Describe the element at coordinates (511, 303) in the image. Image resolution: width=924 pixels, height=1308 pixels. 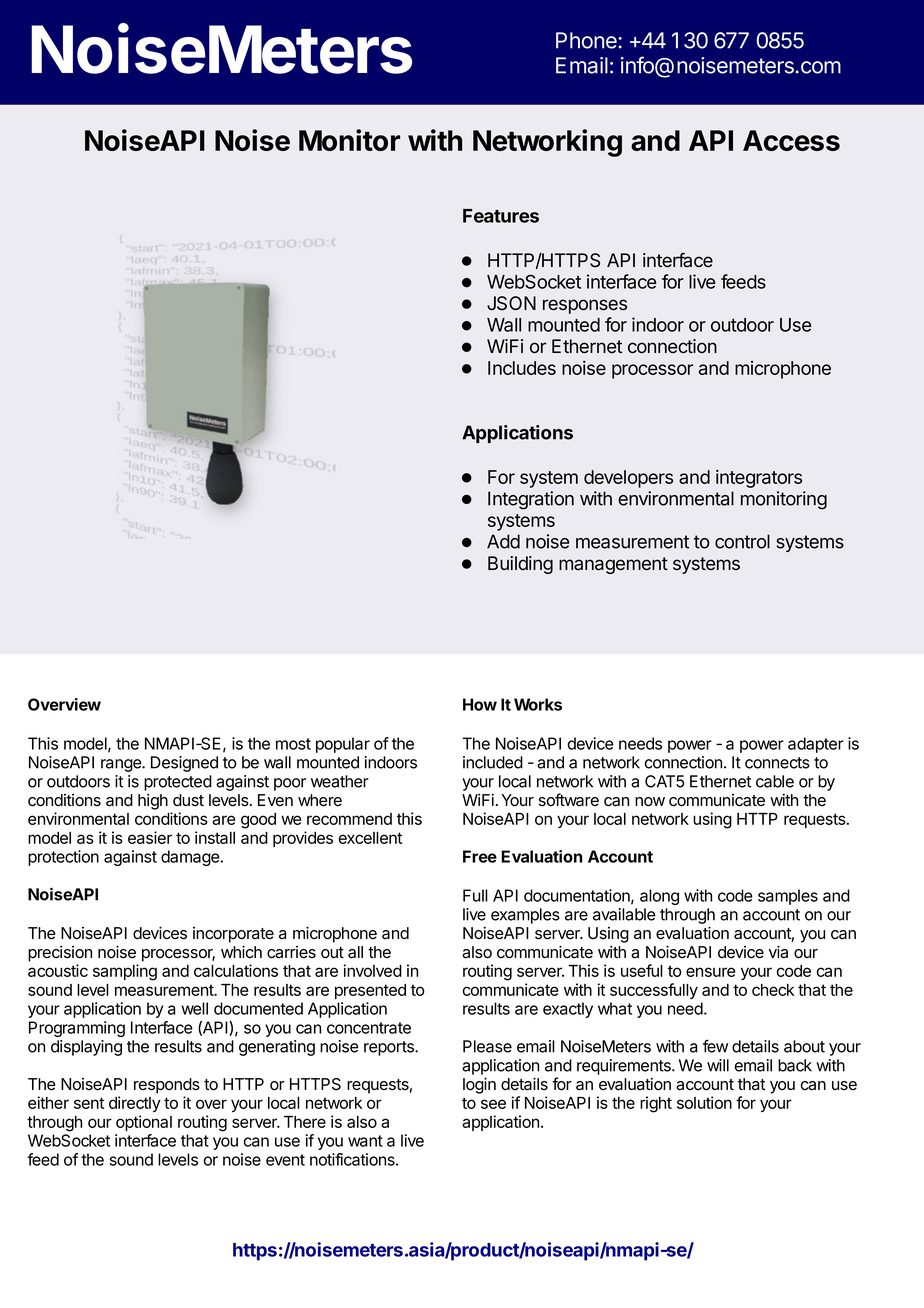
I see `JSON` at that location.
